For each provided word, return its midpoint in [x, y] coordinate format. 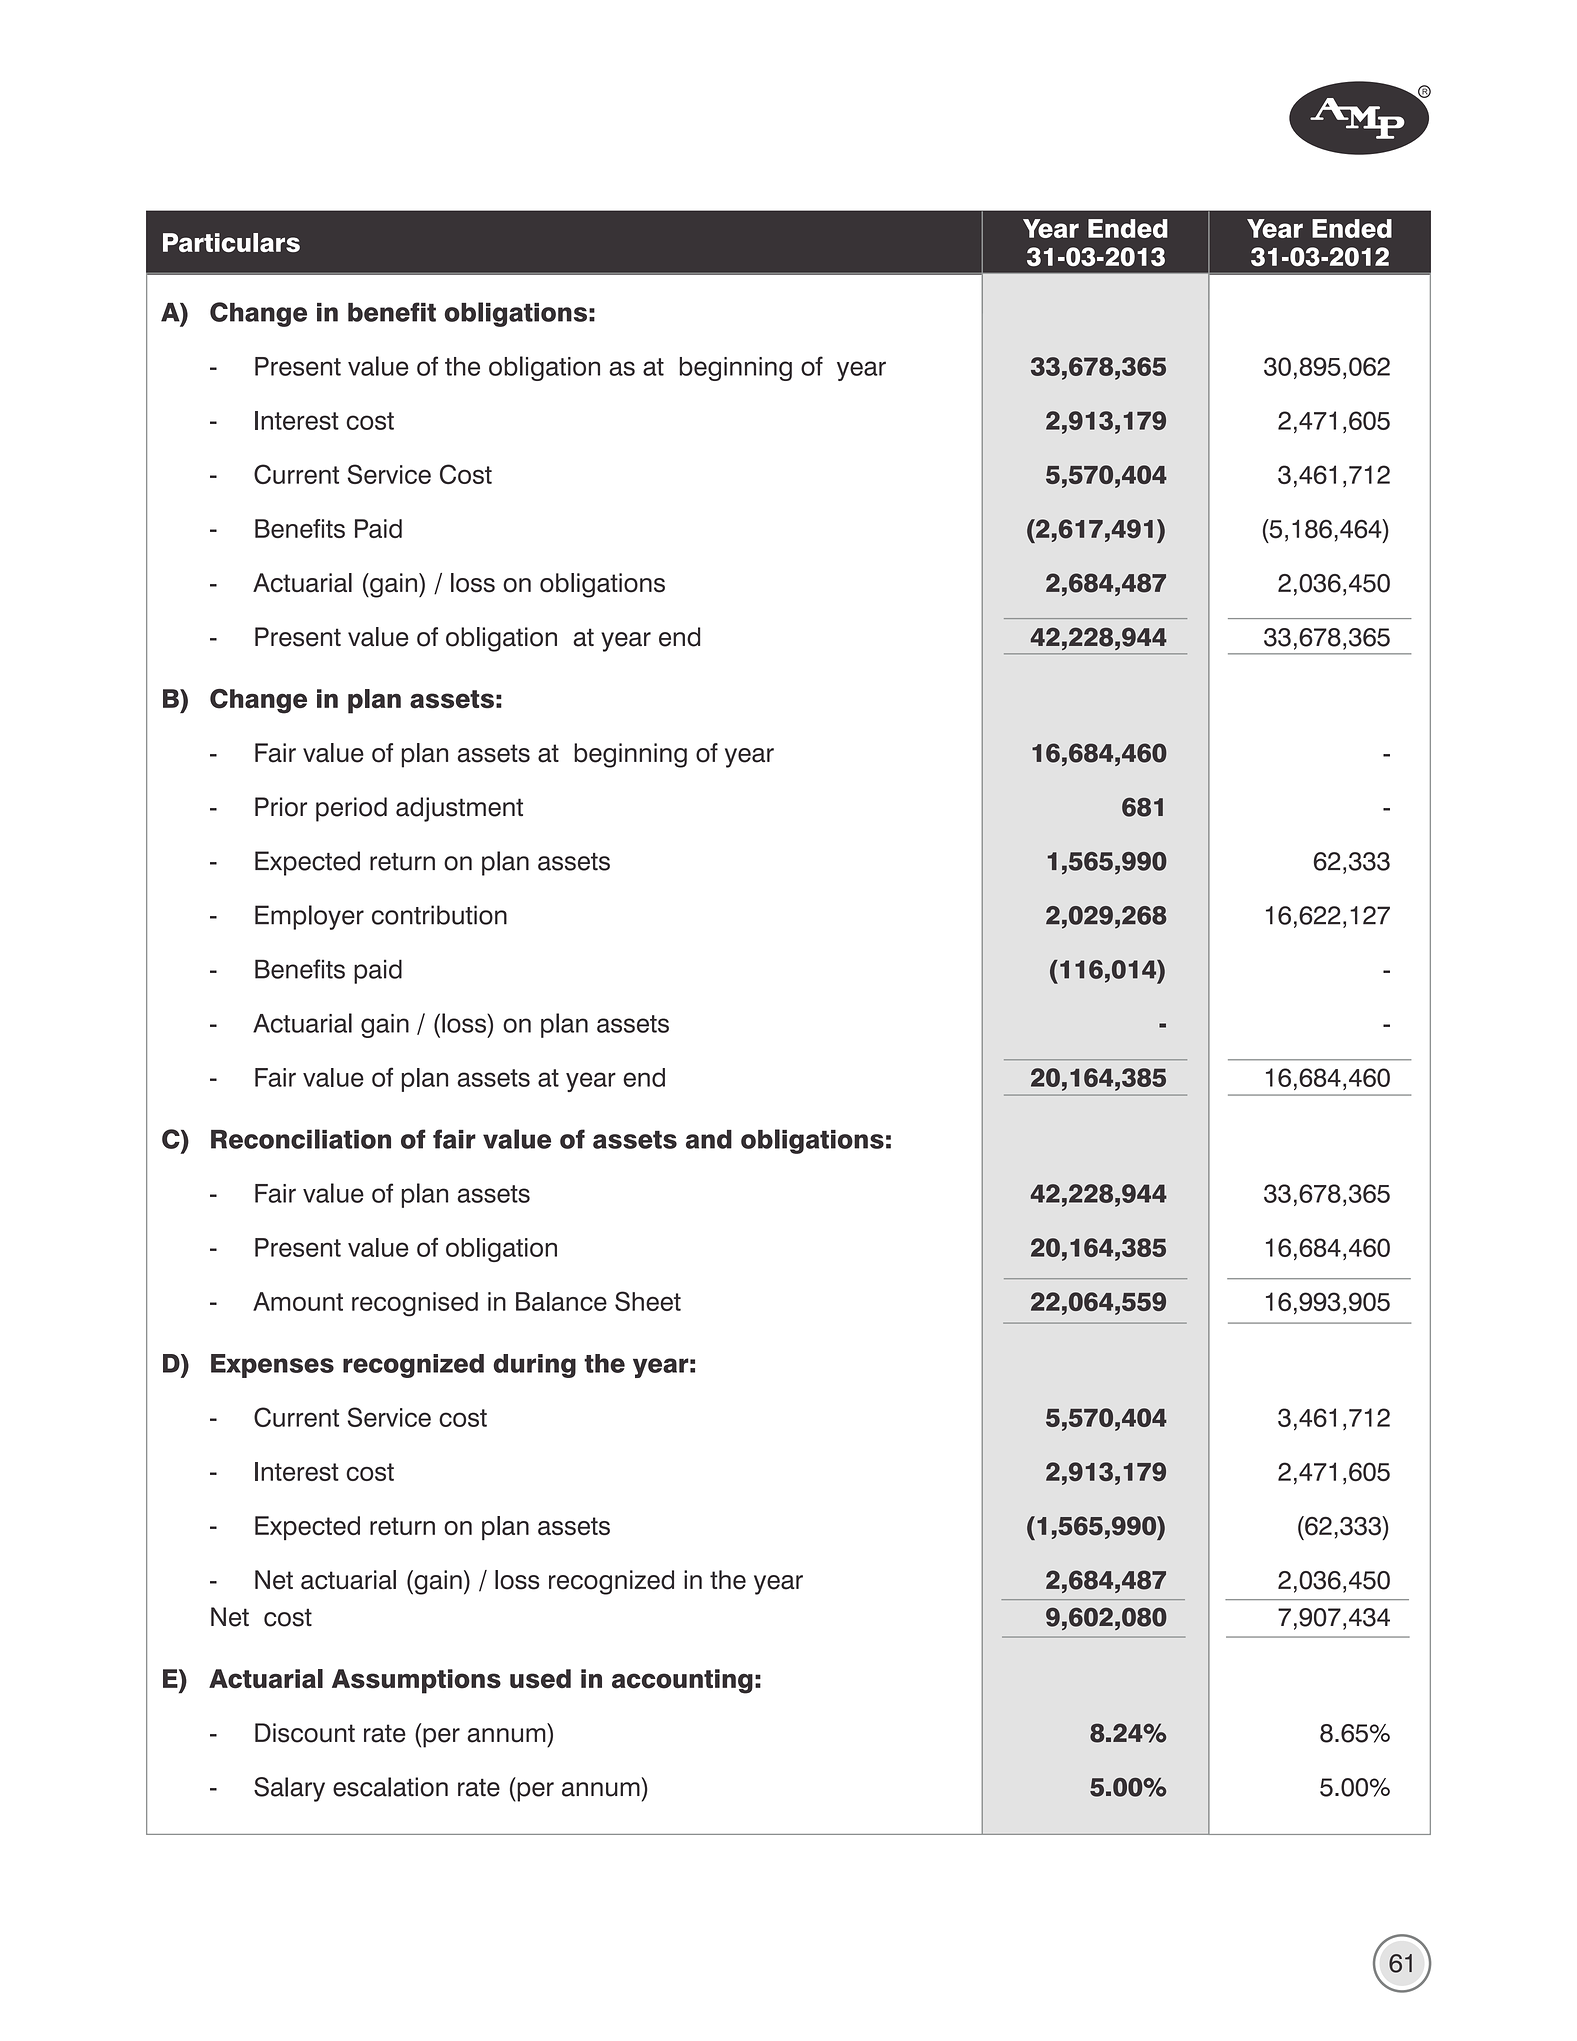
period [351, 809]
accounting [682, 1681]
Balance [561, 1301]
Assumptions [416, 1681]
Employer [309, 917]
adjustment [459, 809]
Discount [305, 1733]
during [534, 1366]
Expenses [272, 1366]
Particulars [231, 242]
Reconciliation [301, 1139]
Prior [281, 807]
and [709, 1139]
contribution [439, 915]
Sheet [648, 1301]
